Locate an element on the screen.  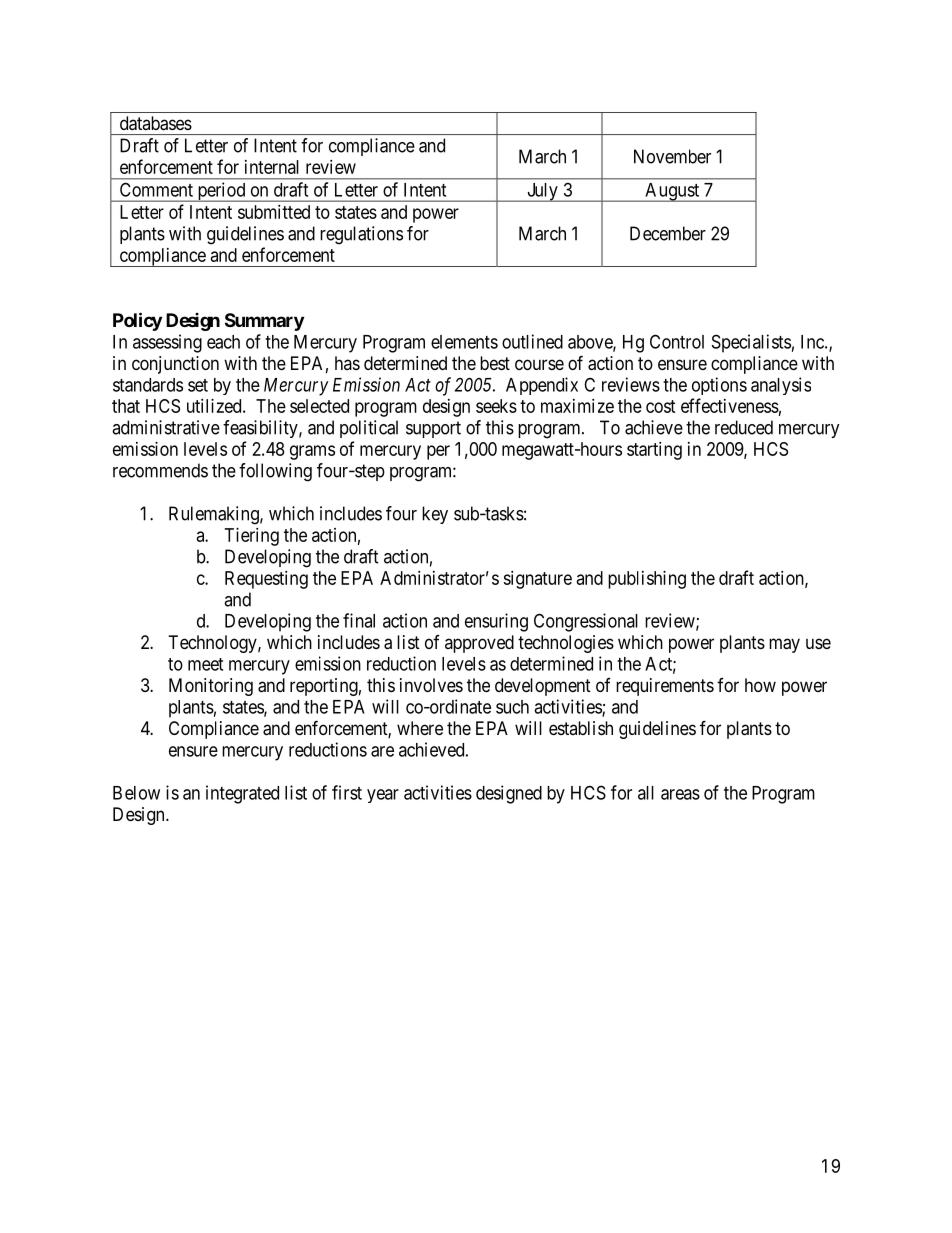
databases is located at coordinates (156, 123).
